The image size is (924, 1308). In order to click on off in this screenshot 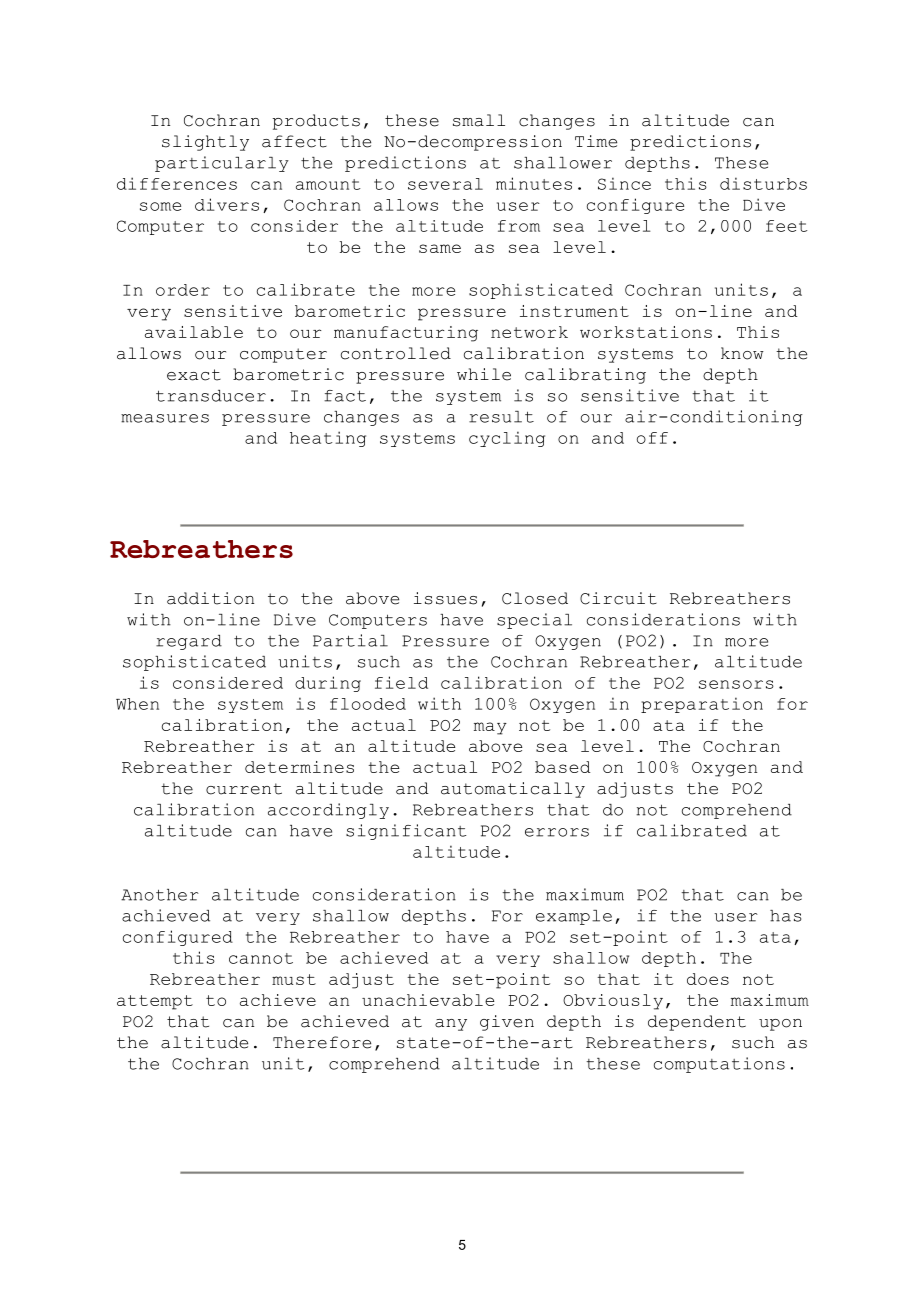, I will do `click(652, 438)`.
